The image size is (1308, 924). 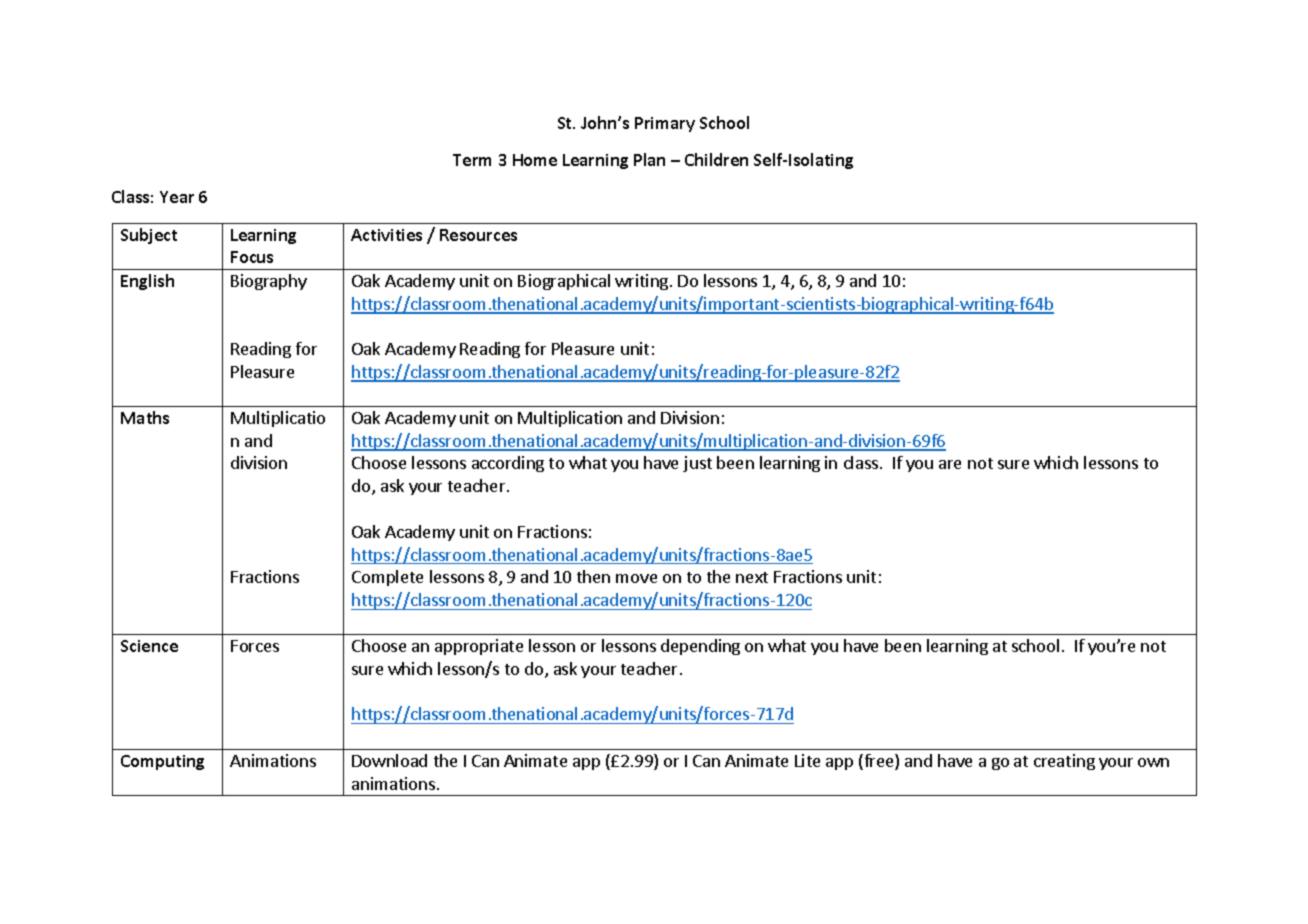 What do you see at coordinates (636, 578) in the screenshot?
I see `move` at bounding box center [636, 578].
